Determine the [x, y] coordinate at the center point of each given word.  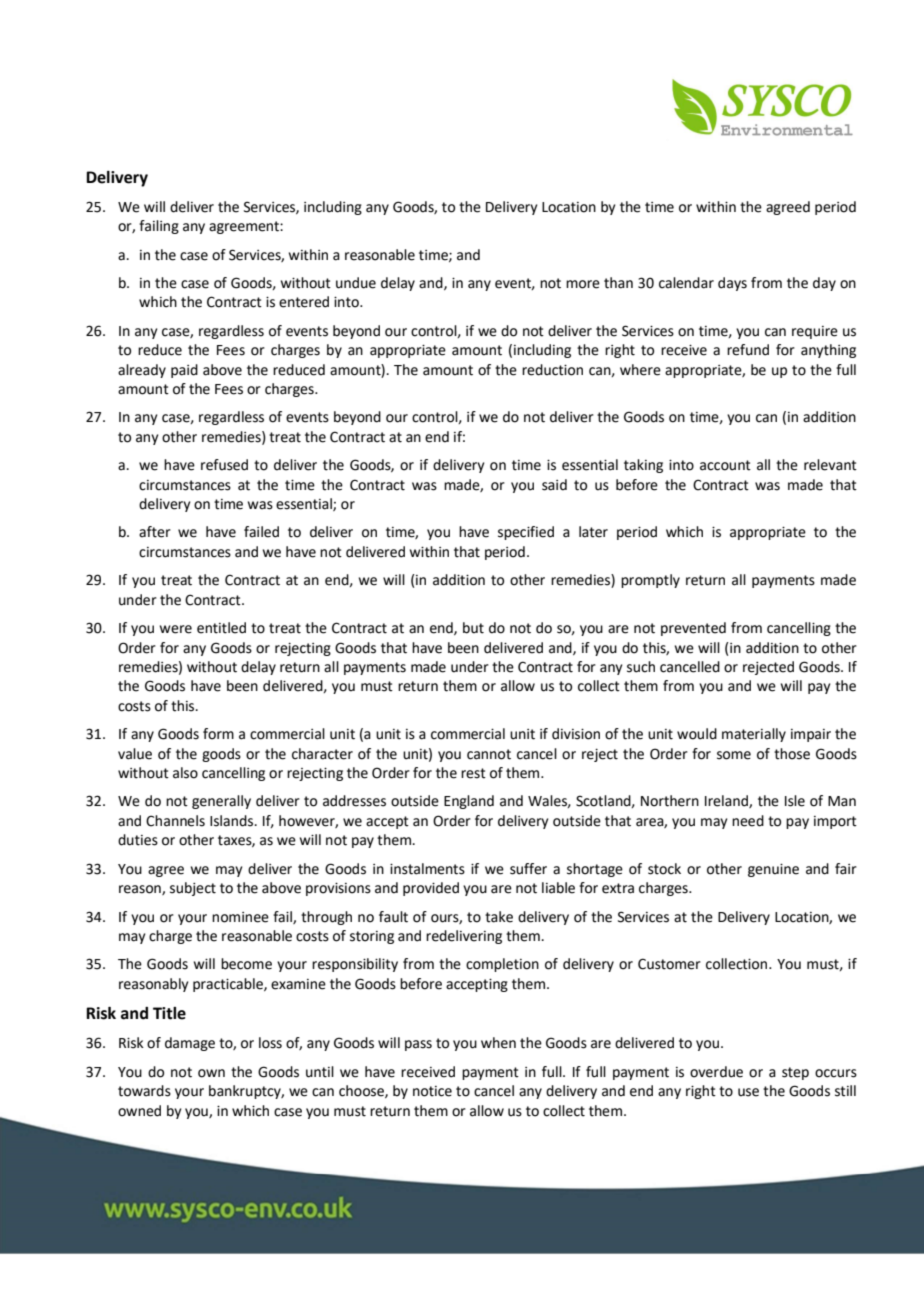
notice [432, 1091]
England [469, 802]
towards [144, 1091]
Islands [233, 821]
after [155, 532]
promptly [650, 581]
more [583, 284]
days [732, 284]
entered [304, 302]
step [795, 1073]
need [748, 821]
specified [526, 533]
